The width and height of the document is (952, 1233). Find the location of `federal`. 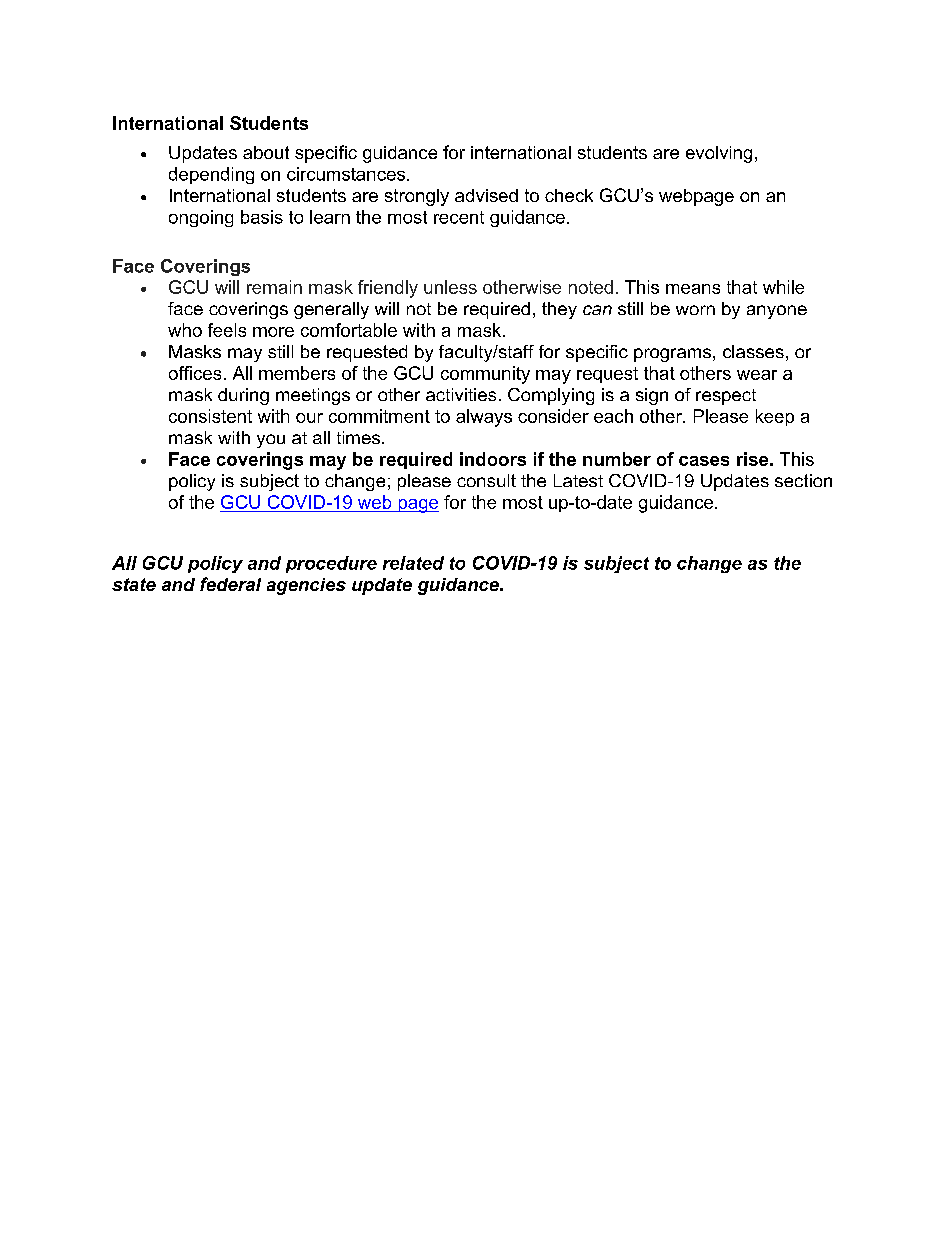

federal is located at coordinates (230, 584).
